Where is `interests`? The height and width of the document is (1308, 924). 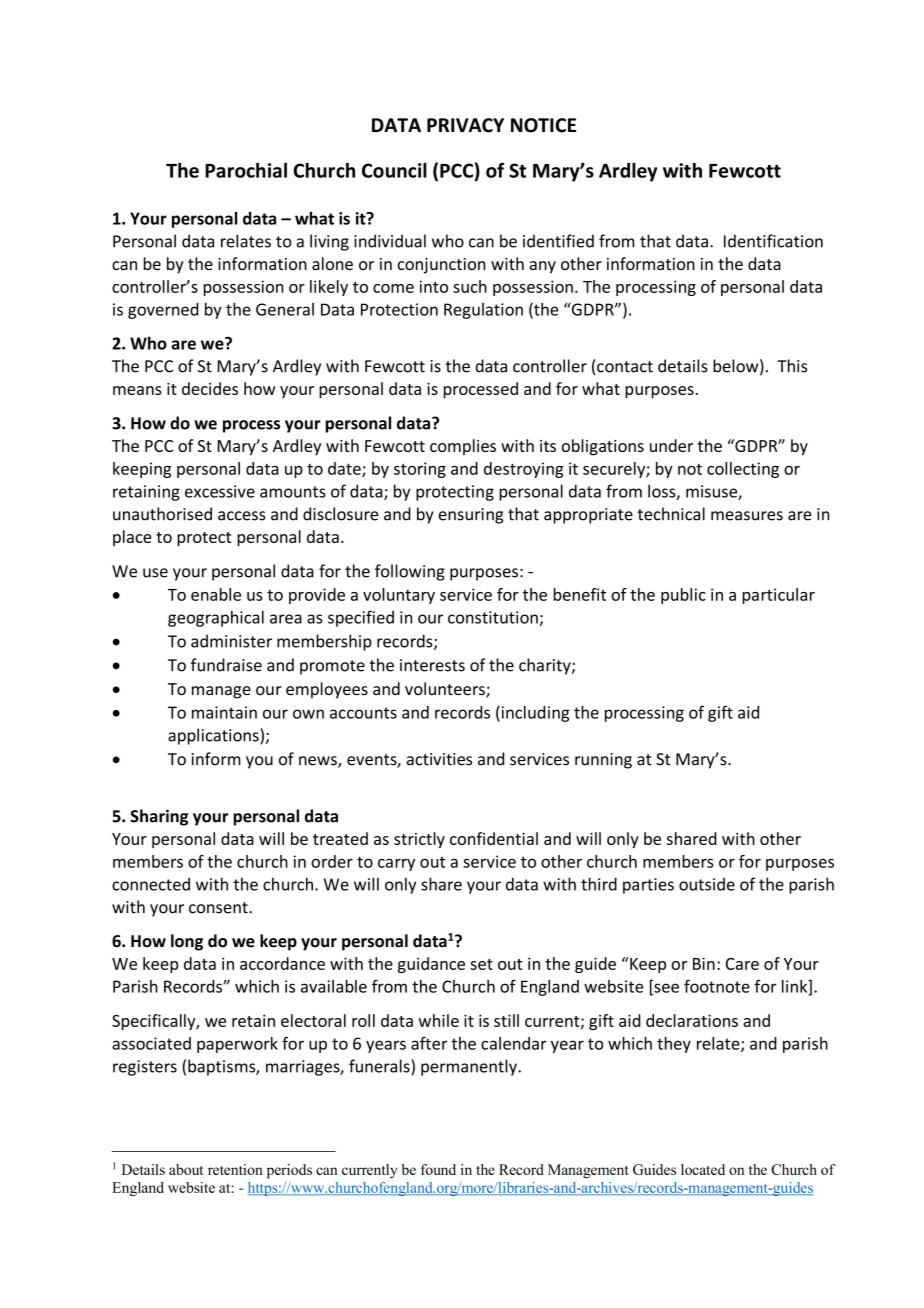 interests is located at coordinates (432, 665).
